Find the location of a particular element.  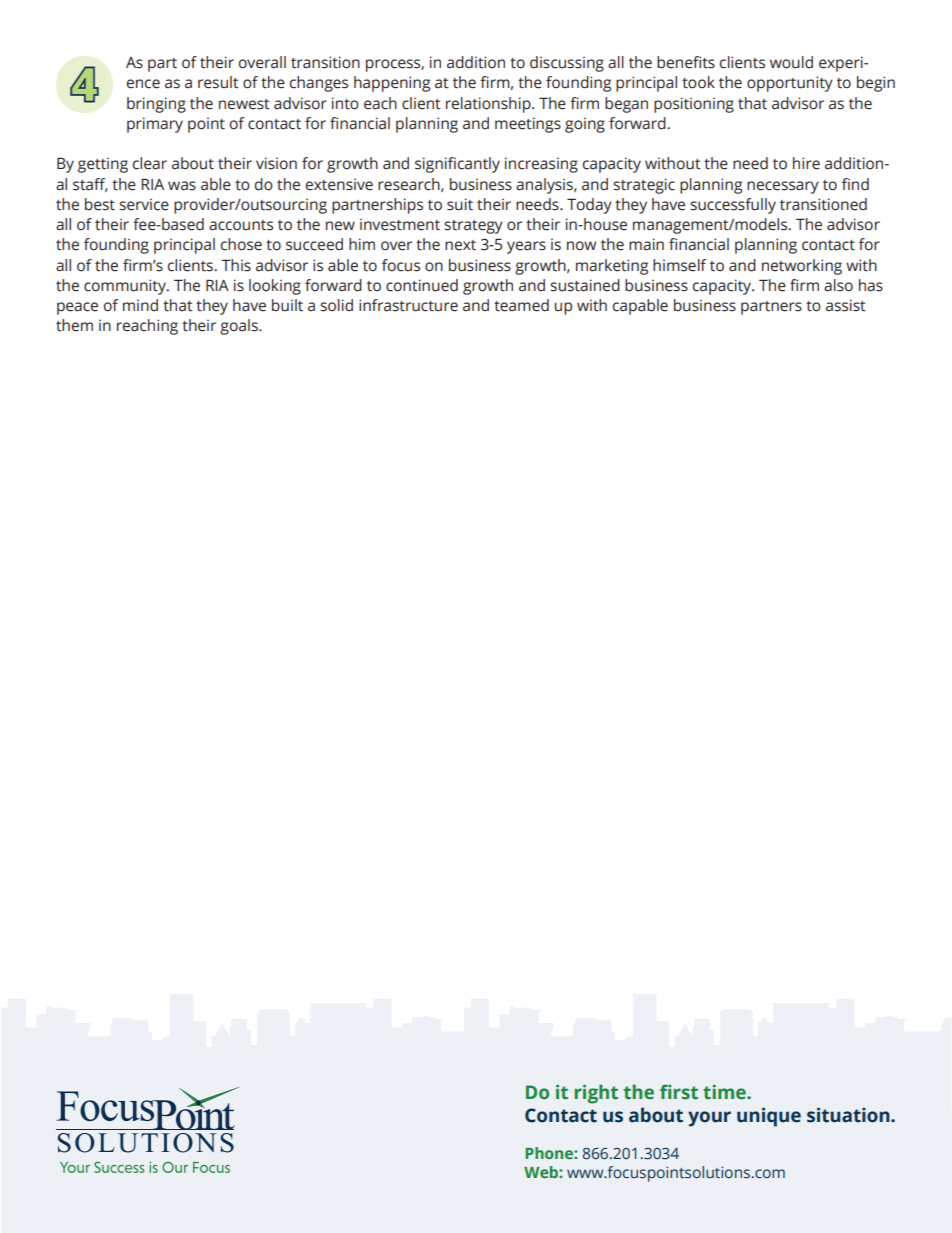

first is located at coordinates (679, 1092).
